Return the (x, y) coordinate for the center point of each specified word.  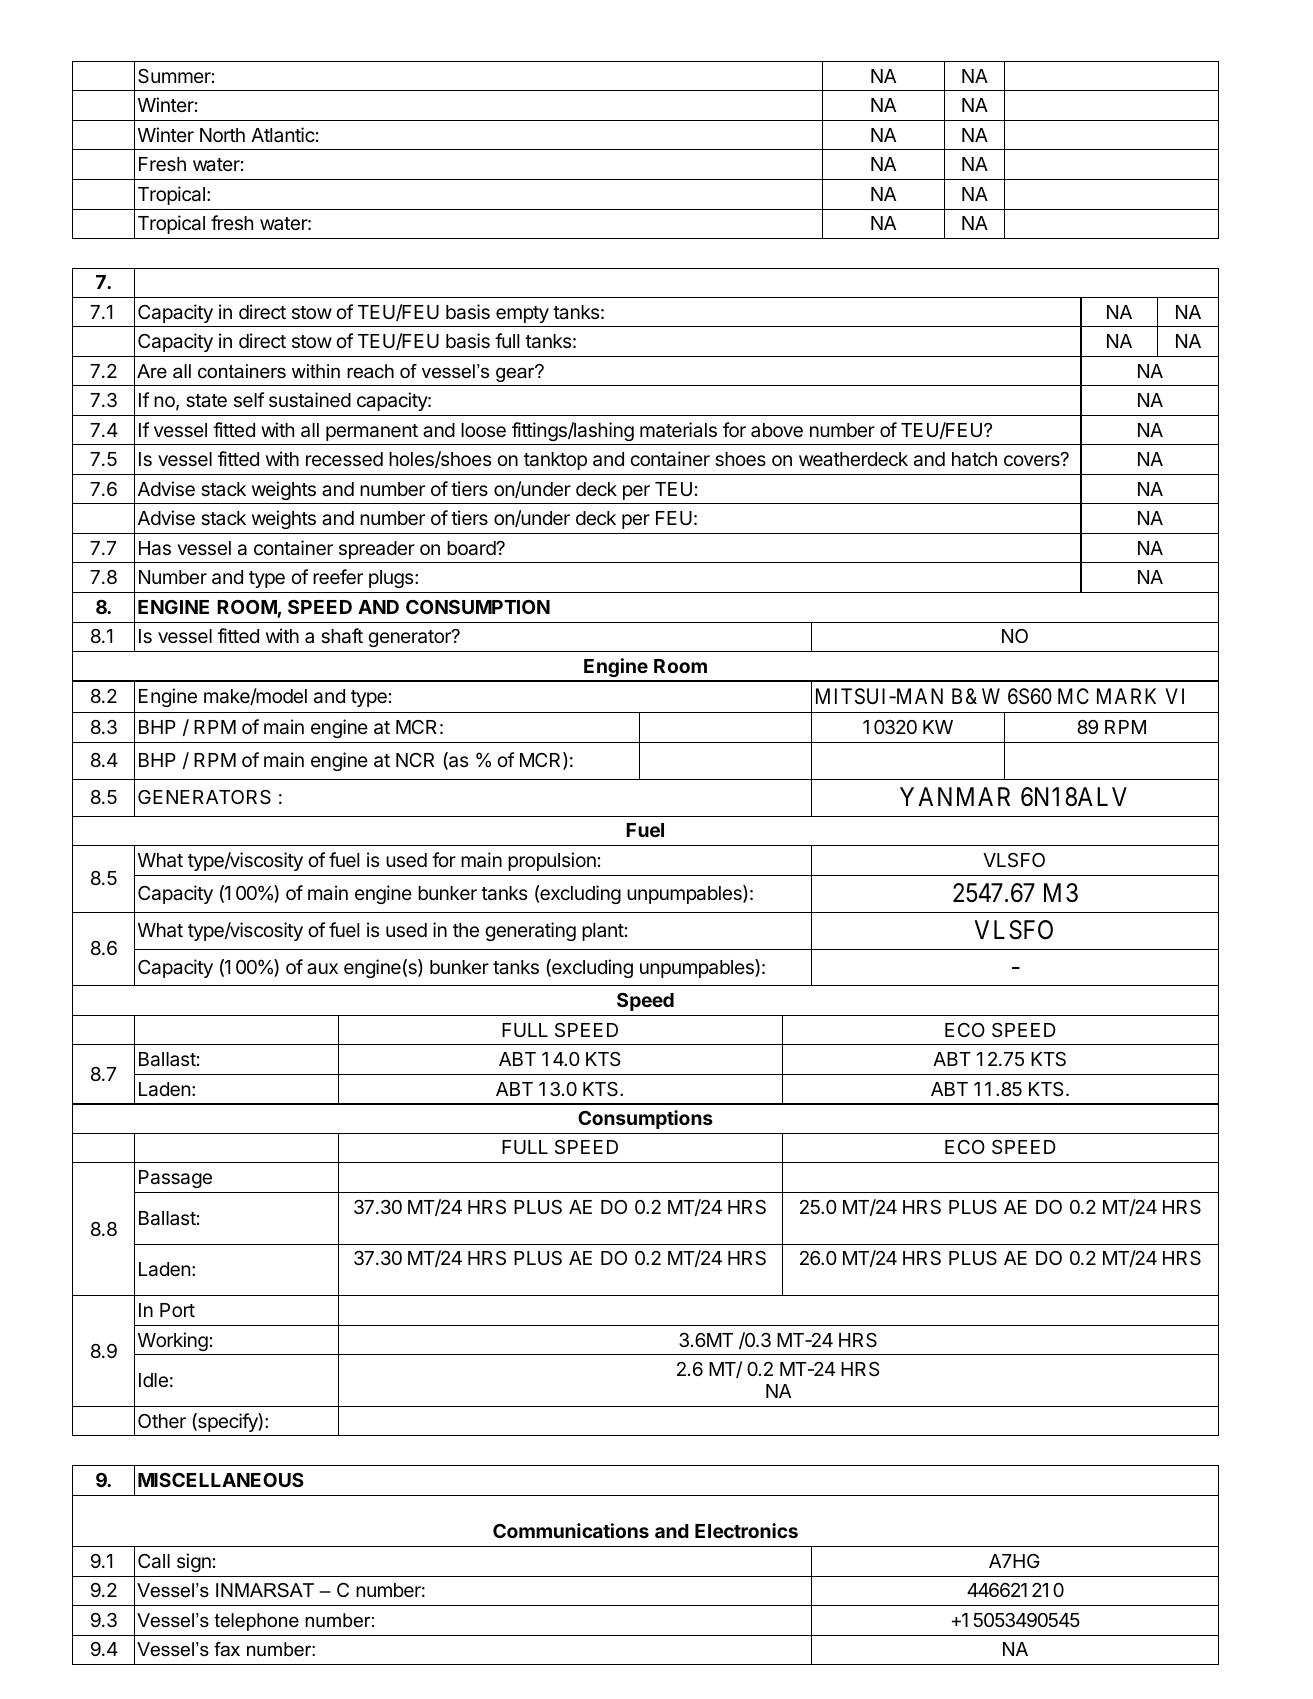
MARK (1126, 696)
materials (678, 430)
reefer (338, 576)
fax (227, 1649)
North (222, 135)
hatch (974, 459)
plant (603, 932)
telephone (257, 1622)
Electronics (746, 1530)
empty (522, 314)
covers (1033, 460)
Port (177, 1310)
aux (322, 968)
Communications (571, 1530)
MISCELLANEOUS (221, 1480)
